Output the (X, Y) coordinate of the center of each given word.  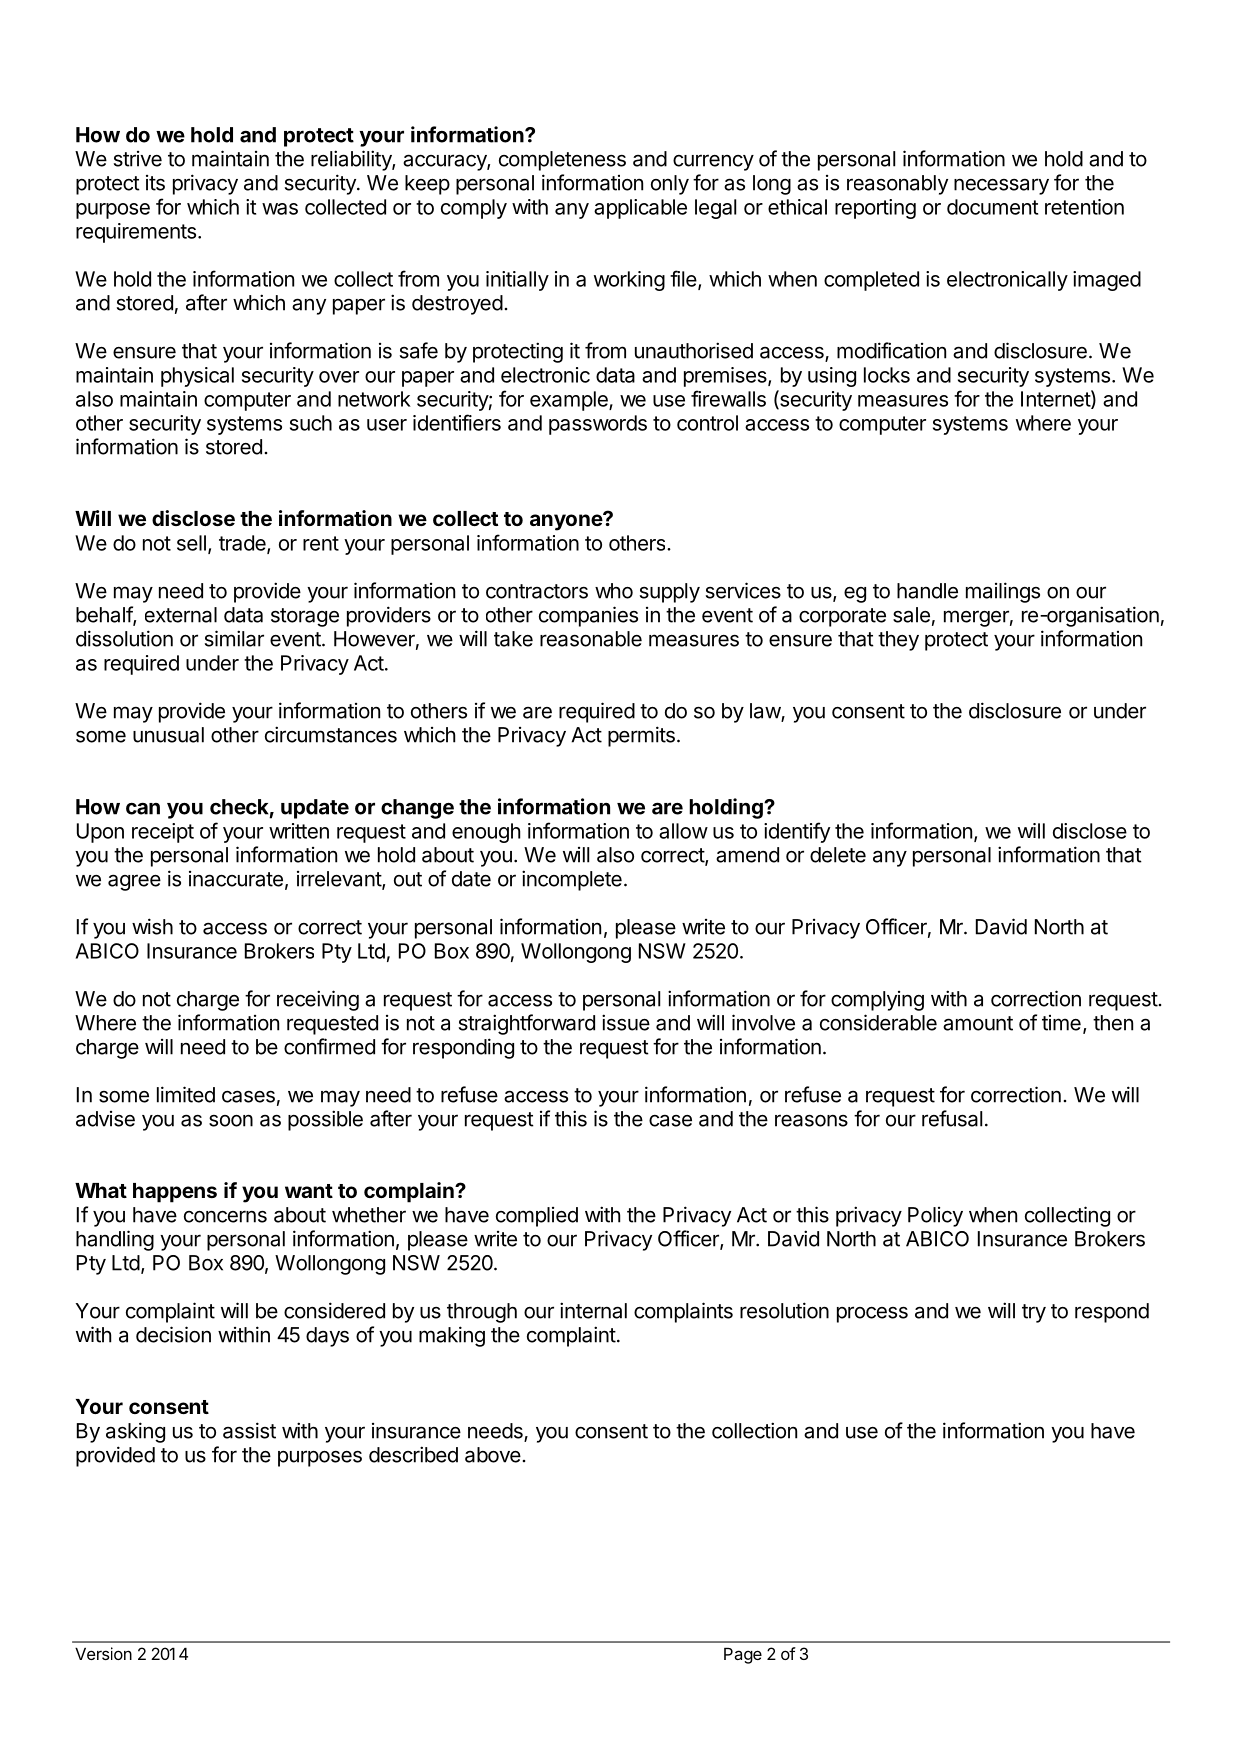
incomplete (572, 880)
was (280, 209)
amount (978, 1023)
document (992, 207)
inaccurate (236, 879)
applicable (640, 209)
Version (103, 1653)
